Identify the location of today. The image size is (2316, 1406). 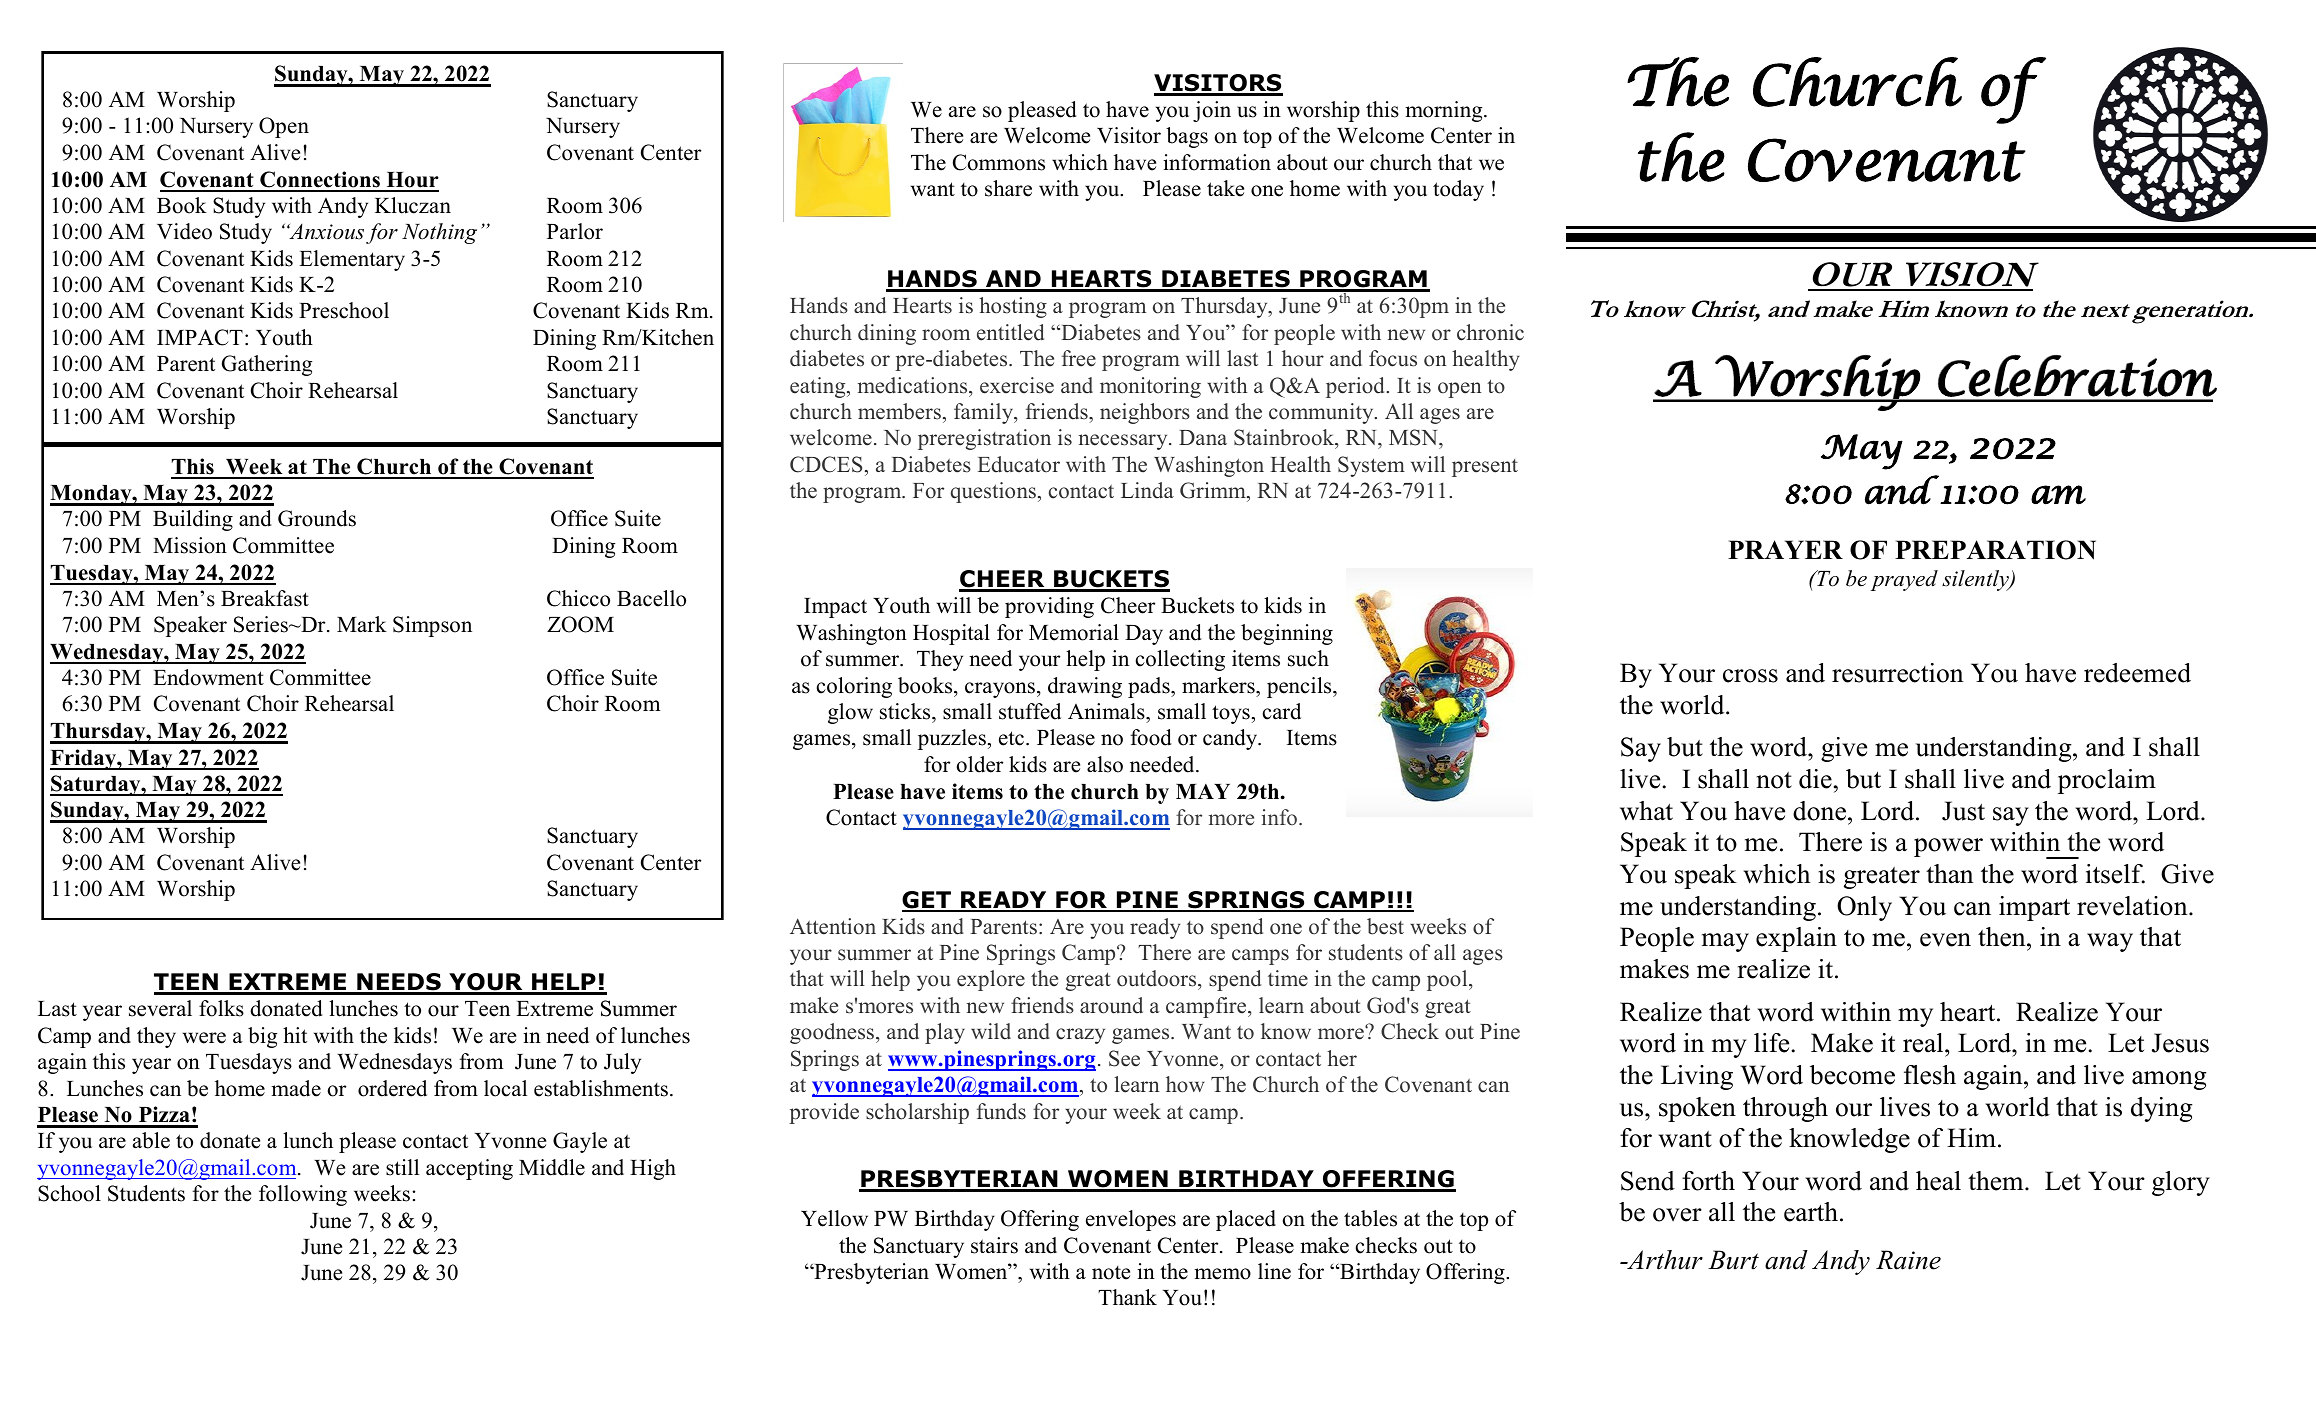
(1458, 190).
